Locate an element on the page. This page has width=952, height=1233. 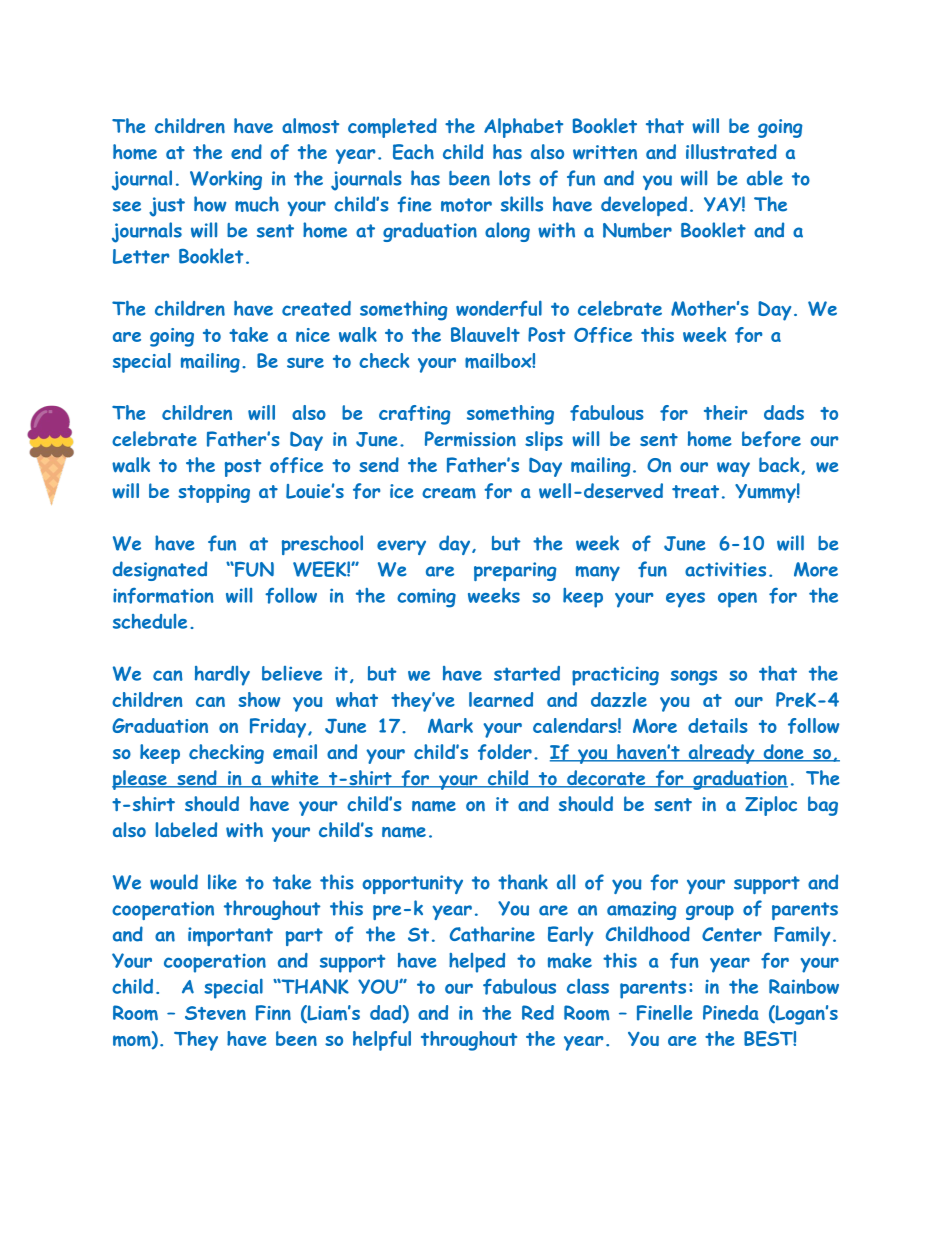
information is located at coordinates (163, 596).
